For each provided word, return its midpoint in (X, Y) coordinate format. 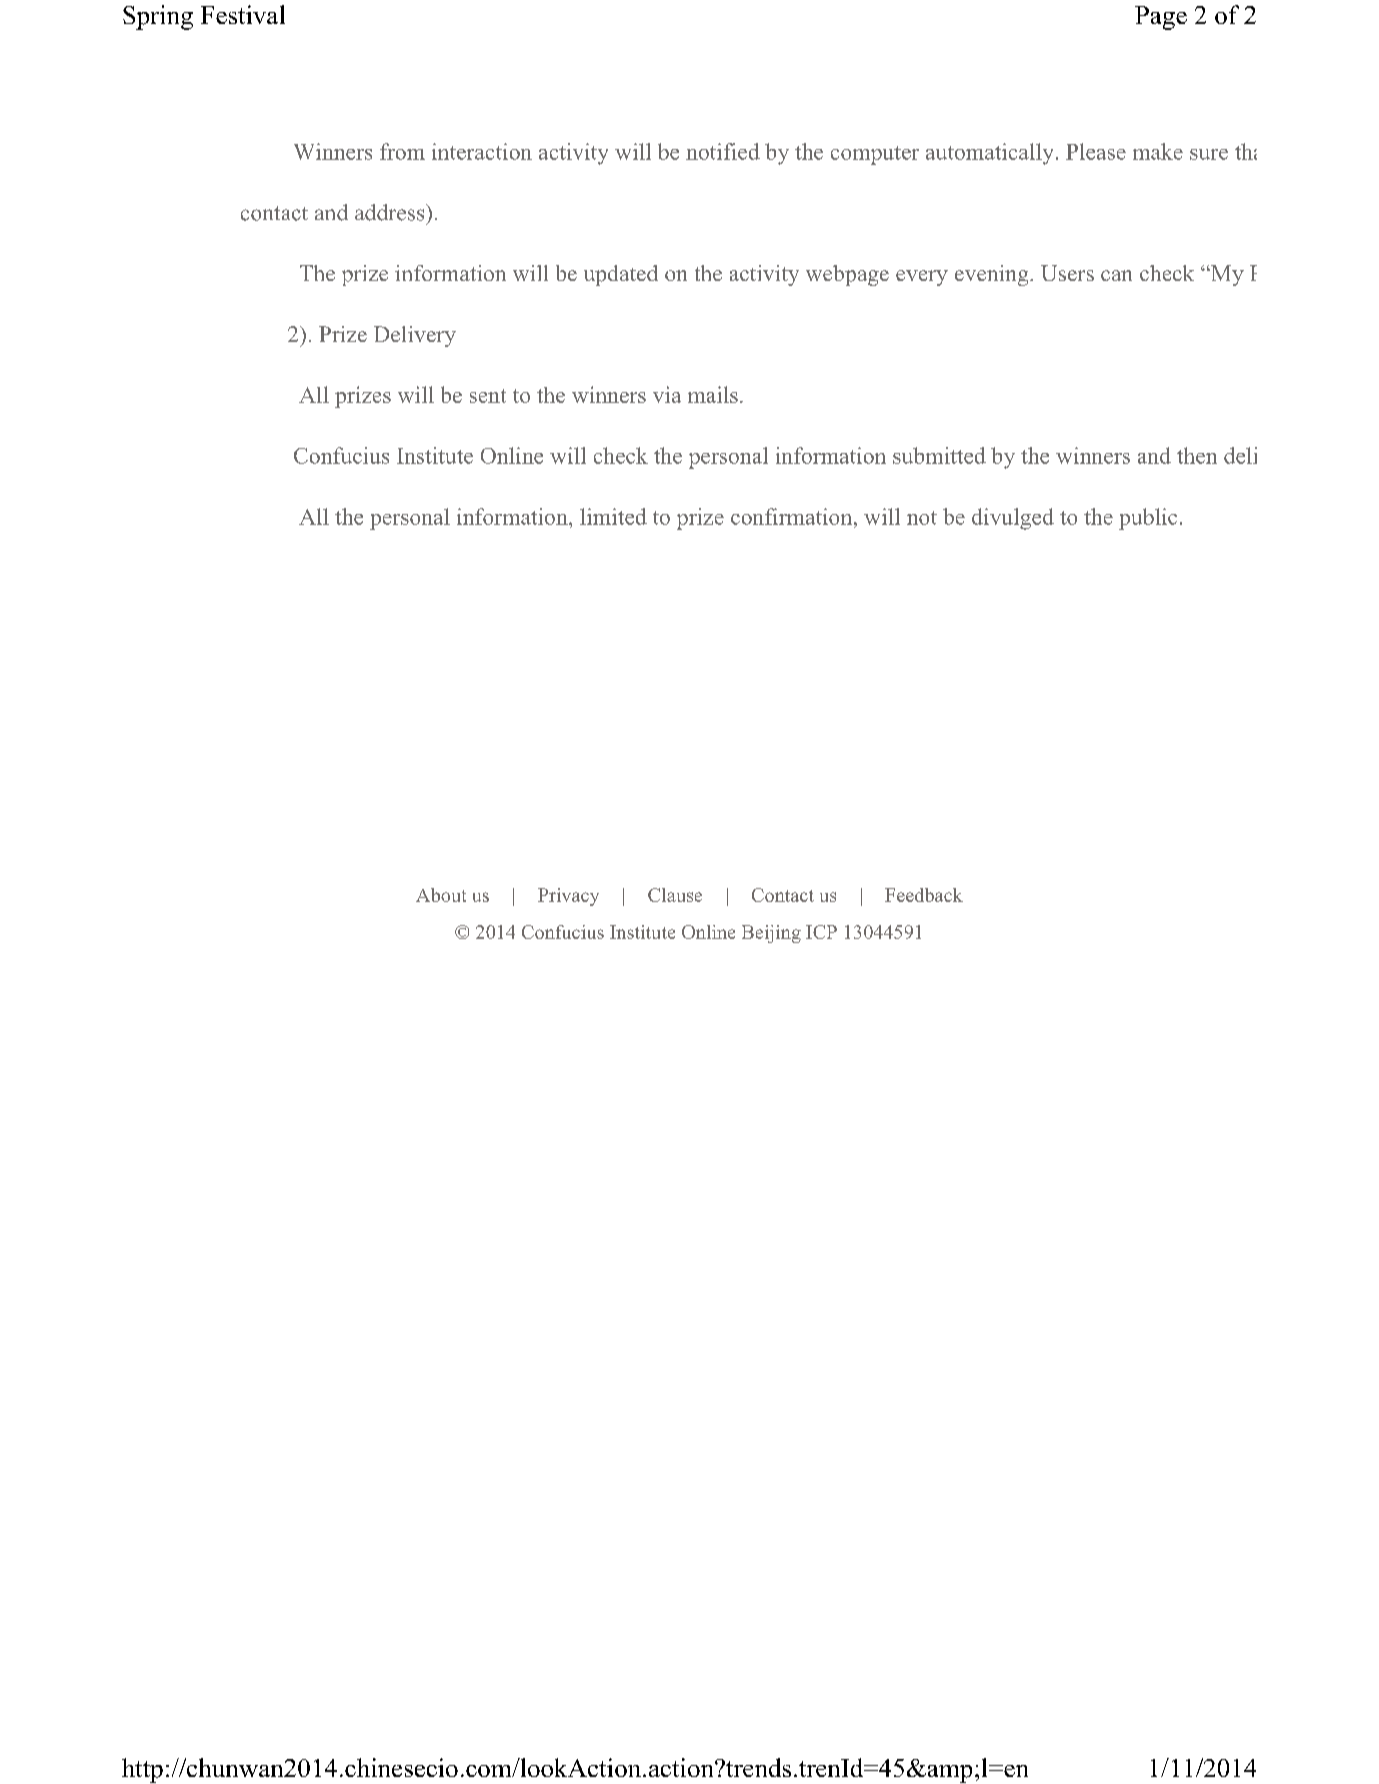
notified (723, 151)
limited (613, 516)
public (1148, 519)
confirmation (793, 516)
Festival (243, 14)
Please (1096, 151)
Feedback (924, 895)
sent (488, 396)
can (1116, 275)
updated (621, 275)
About (441, 895)
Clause (675, 895)
